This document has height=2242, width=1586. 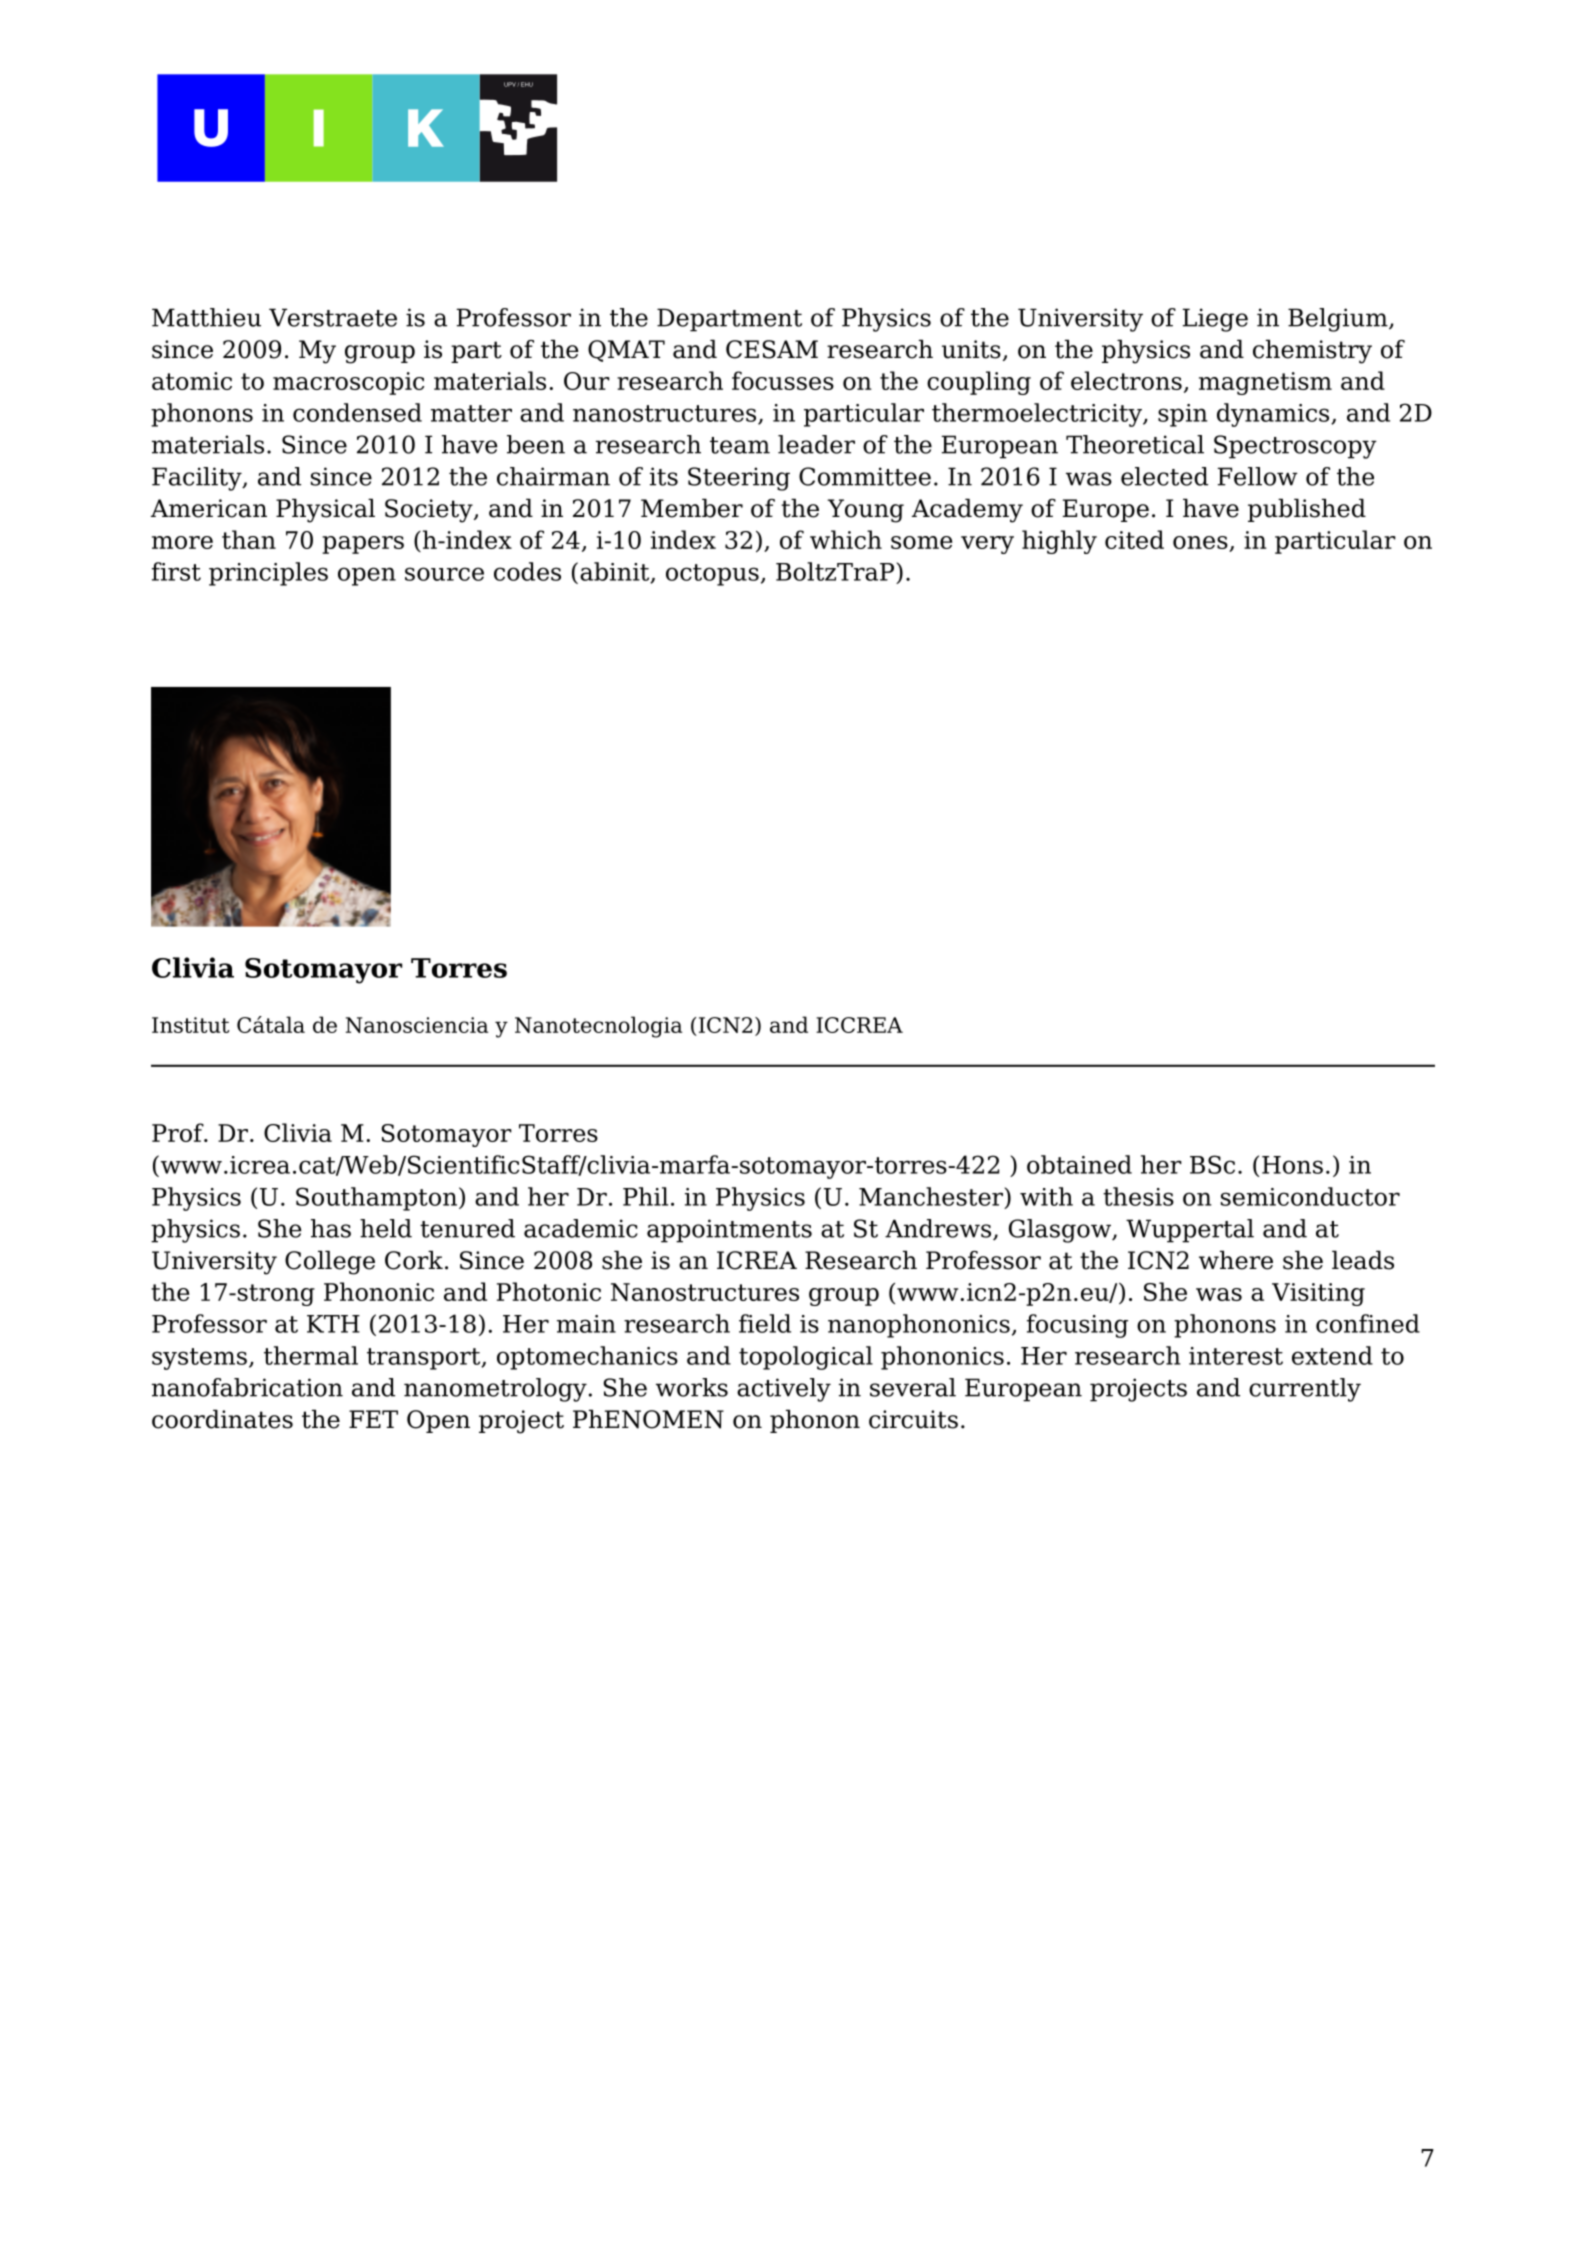 What do you see at coordinates (784, 1390) in the document?
I see `actively` at bounding box center [784, 1390].
